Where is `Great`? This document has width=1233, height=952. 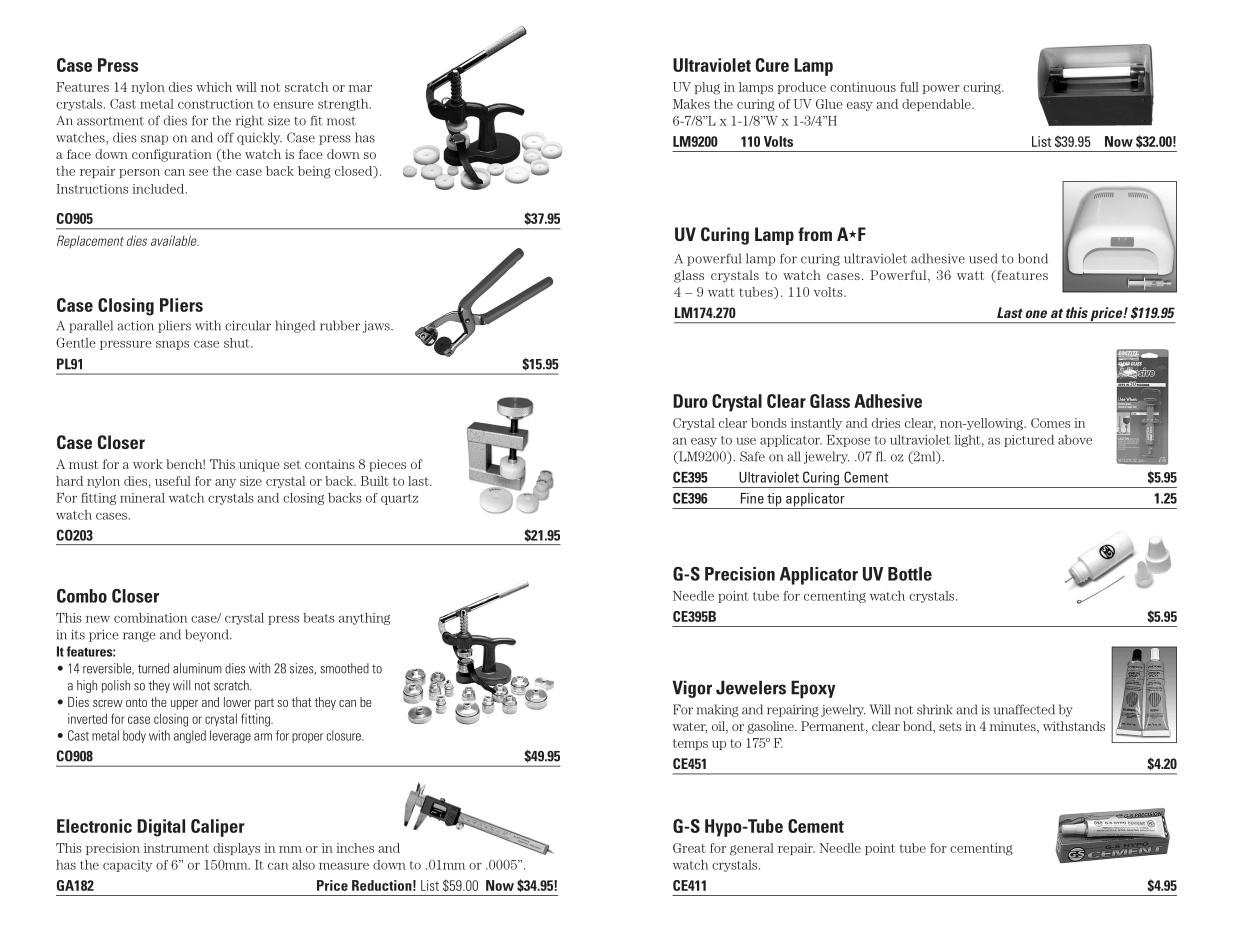
Great is located at coordinates (689, 848).
